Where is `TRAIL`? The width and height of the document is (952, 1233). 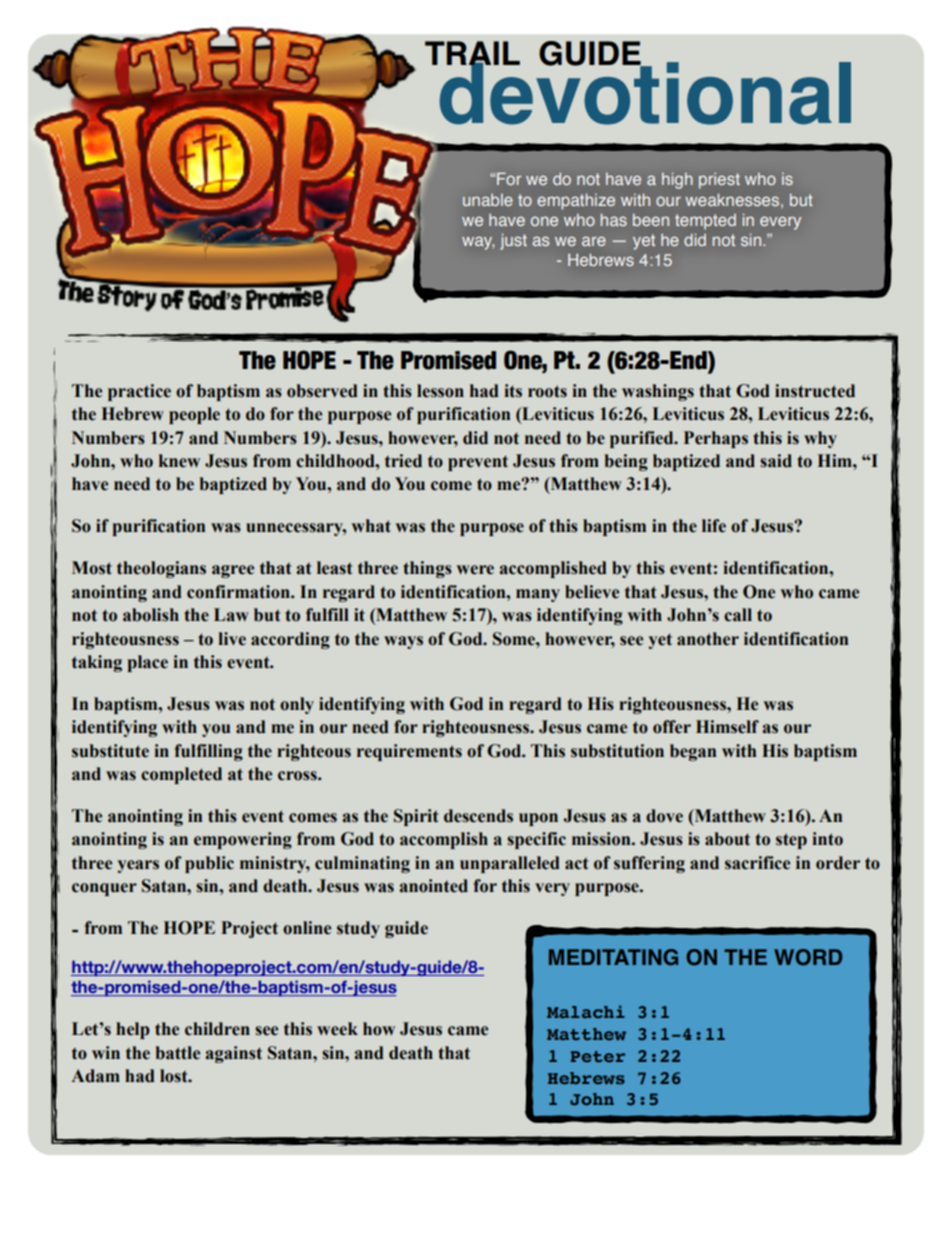
TRAIL is located at coordinates (472, 54).
